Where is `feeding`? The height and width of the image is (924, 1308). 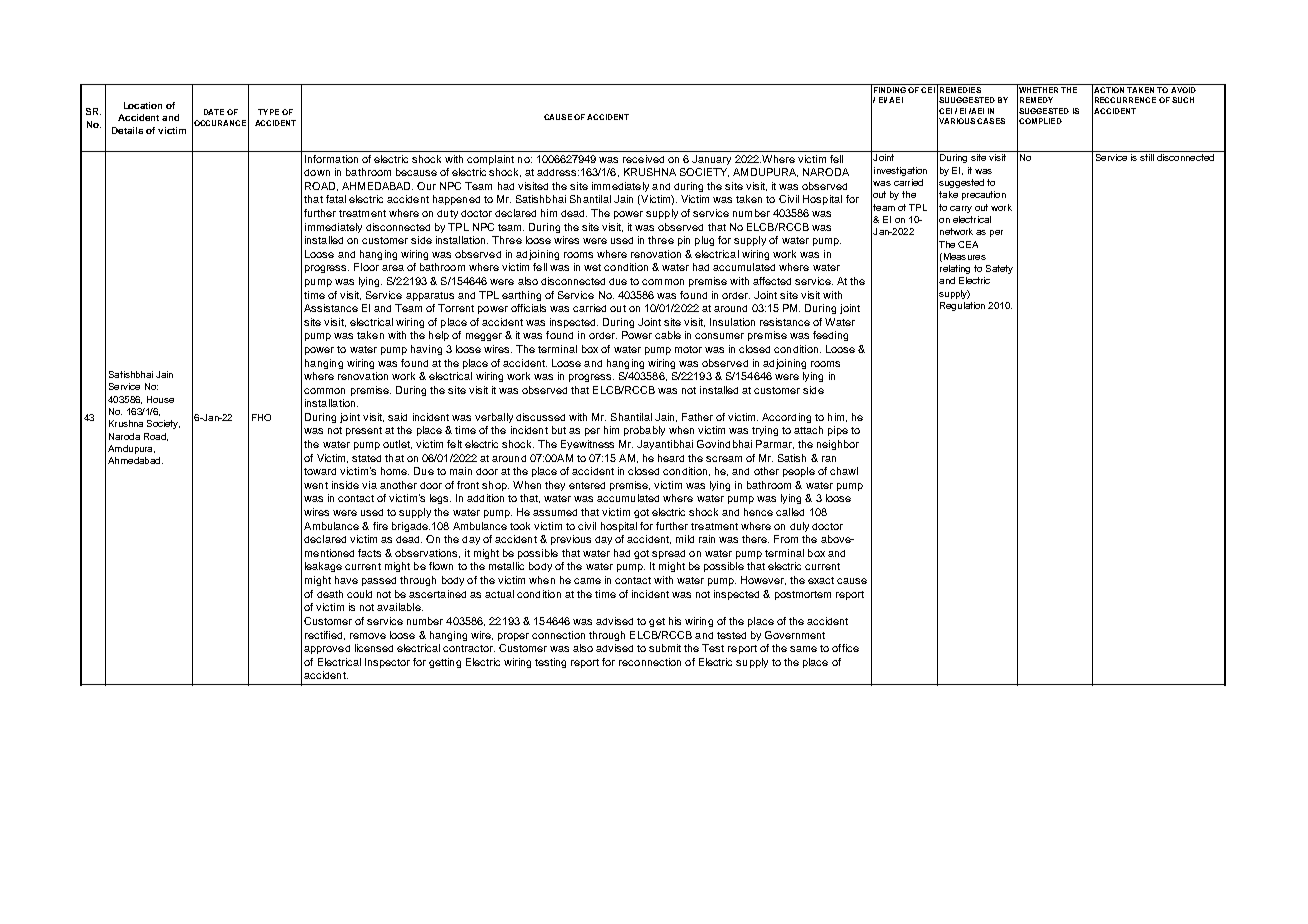
feeding is located at coordinates (830, 336).
